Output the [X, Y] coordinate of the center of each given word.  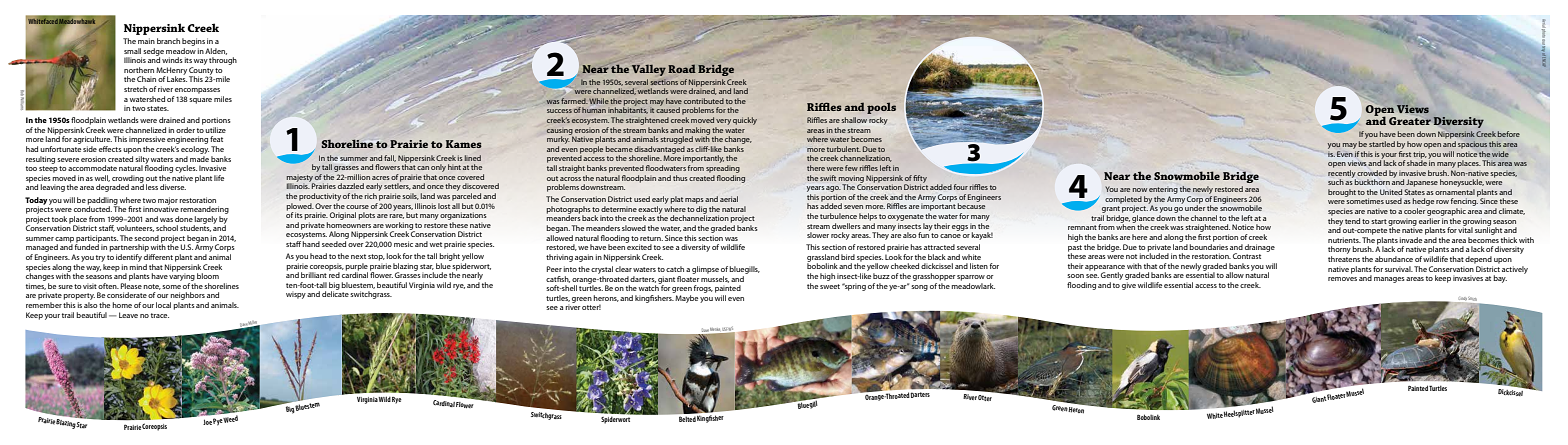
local [163, 305]
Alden [216, 51]
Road [682, 68]
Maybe [686, 299]
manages [1389, 280]
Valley [649, 70]
